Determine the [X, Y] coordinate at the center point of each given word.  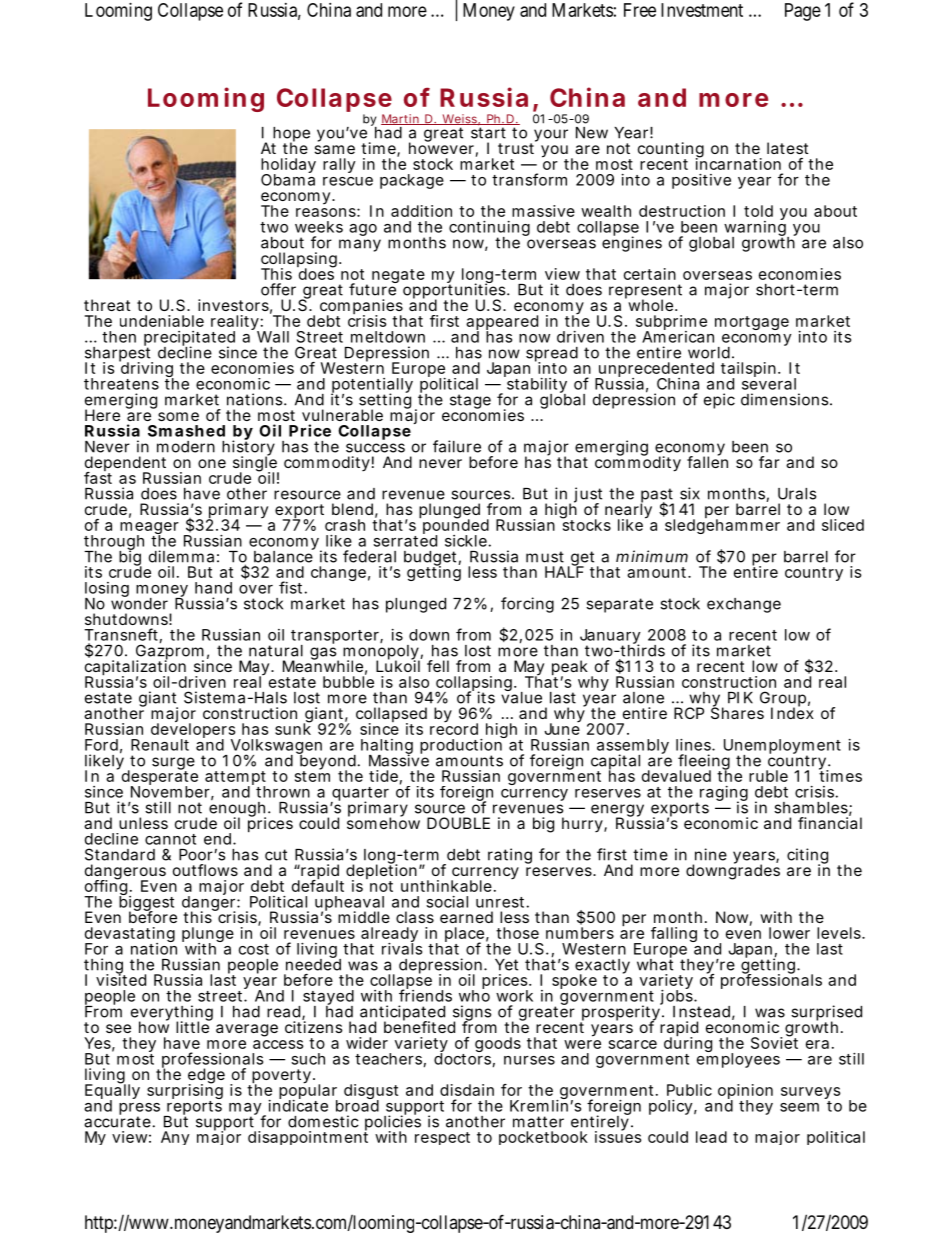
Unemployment [782, 748]
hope [291, 135]
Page [803, 12]
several [769, 383]
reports [193, 1107]
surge [173, 764]
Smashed [186, 431]
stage [470, 401]
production [462, 746]
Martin [401, 119]
